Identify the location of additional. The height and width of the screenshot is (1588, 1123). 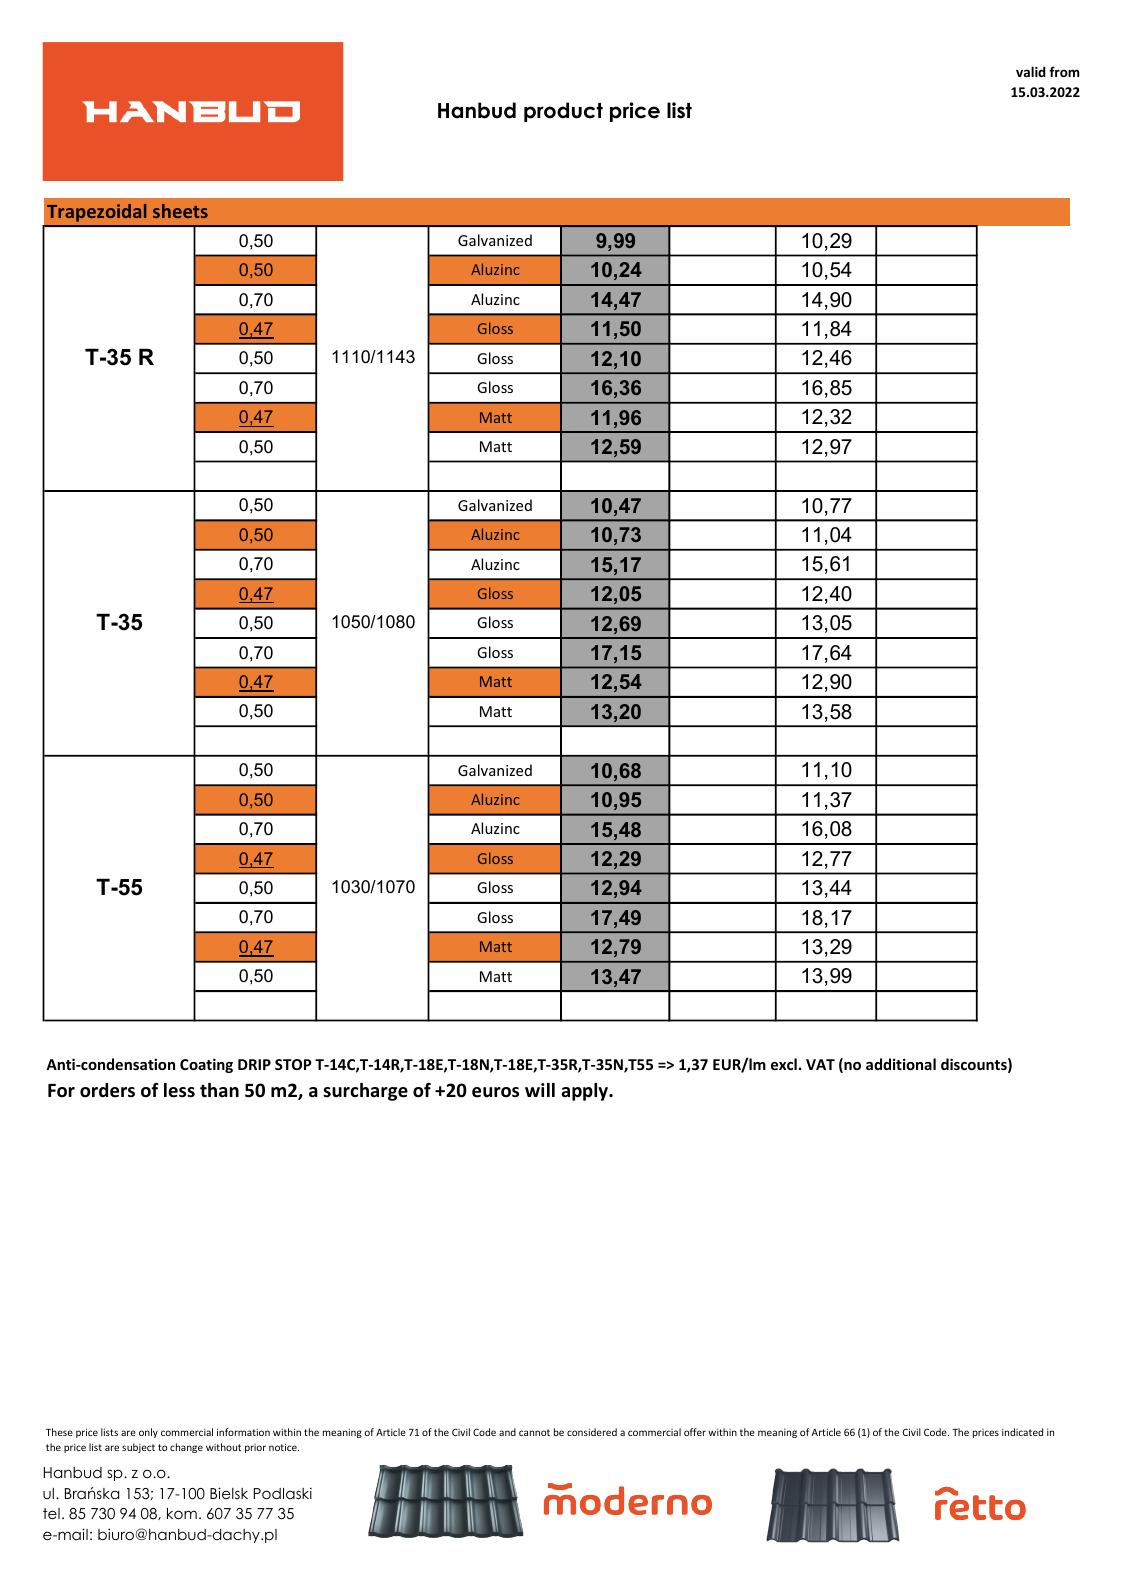
(901, 1064).
